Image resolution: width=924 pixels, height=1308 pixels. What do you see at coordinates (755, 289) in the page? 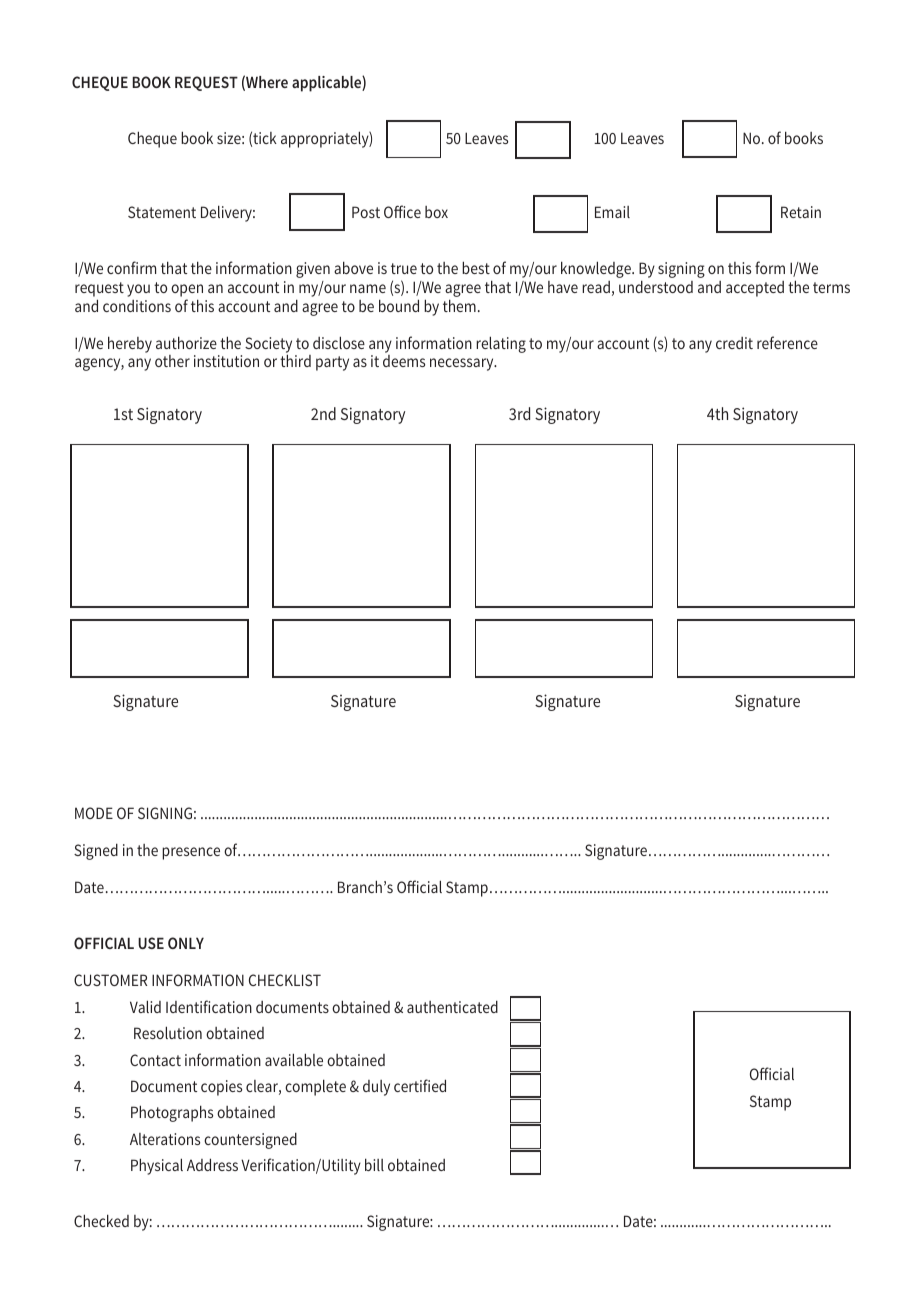
I see `accepted` at bounding box center [755, 289].
